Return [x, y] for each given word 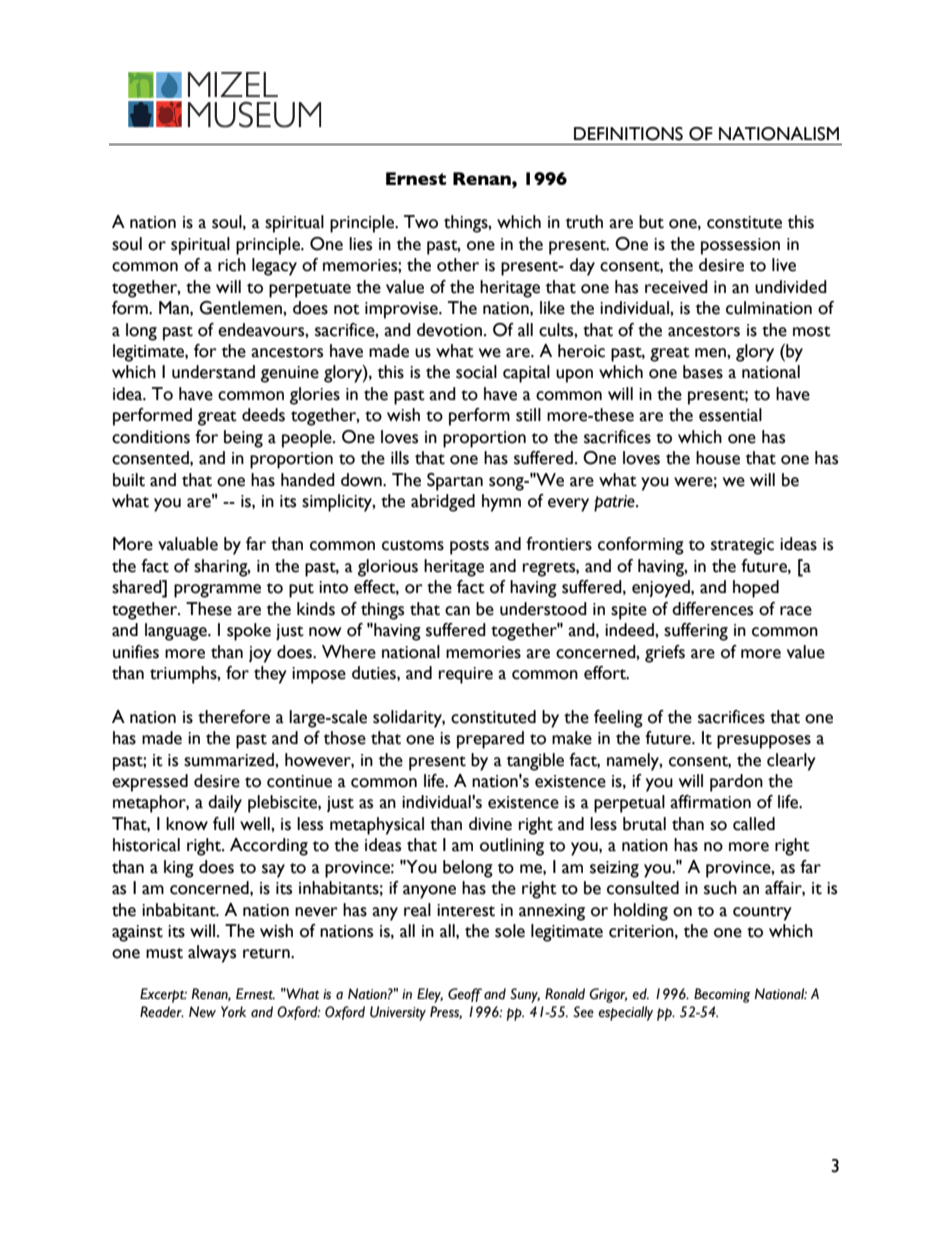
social [476, 372]
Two [421, 222]
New [202, 1012]
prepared [490, 740]
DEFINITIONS [628, 134]
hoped [756, 589]
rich [232, 265]
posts [469, 547]
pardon [736, 783]
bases [703, 372]
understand [213, 372]
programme [217, 591]
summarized [230, 760]
